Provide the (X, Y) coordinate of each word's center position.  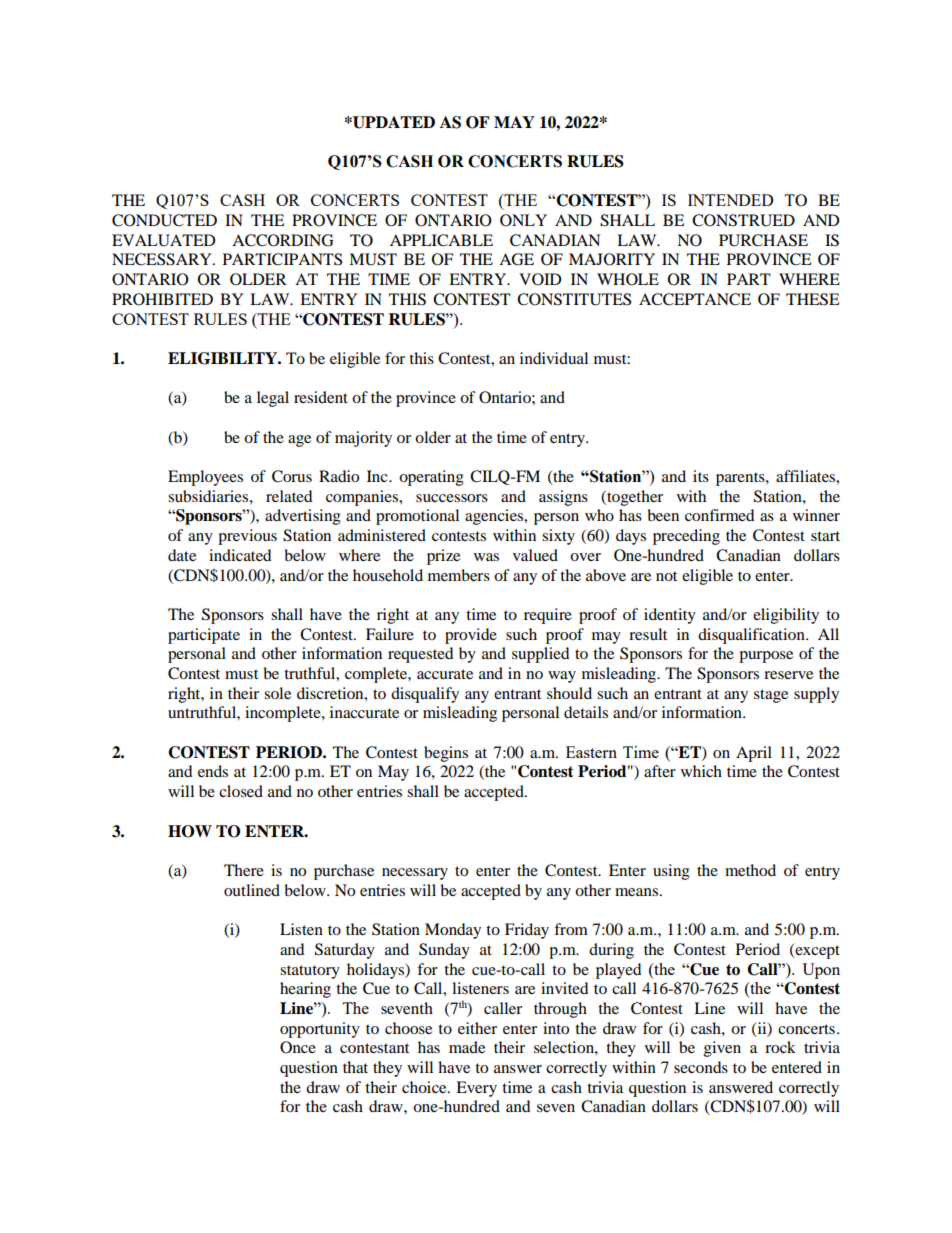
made (467, 1047)
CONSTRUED (743, 220)
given (722, 1049)
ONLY (523, 220)
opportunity (320, 1030)
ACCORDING (282, 240)
